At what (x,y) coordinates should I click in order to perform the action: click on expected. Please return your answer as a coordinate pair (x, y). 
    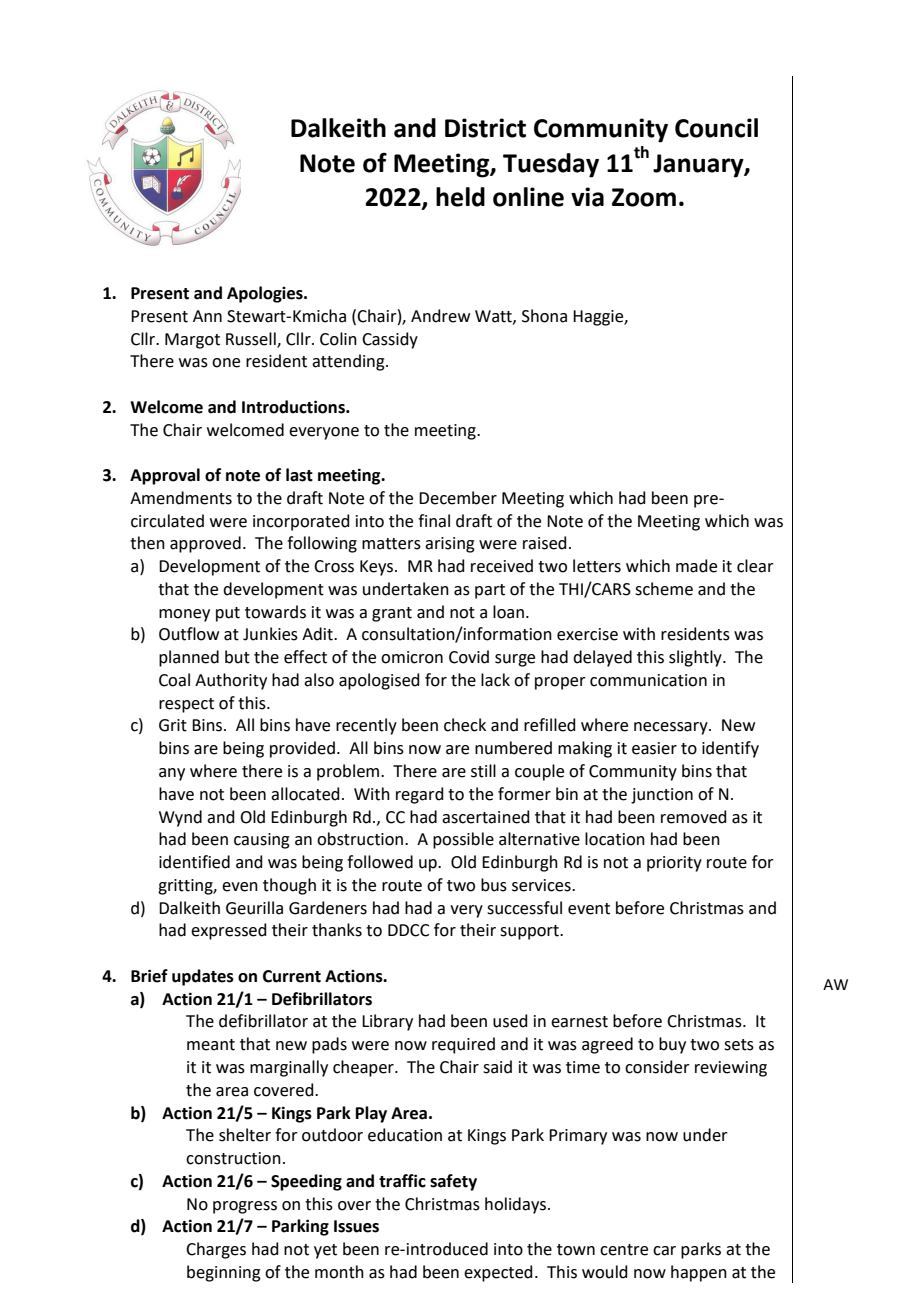
    Looking at the image, I should click on (498, 1273).
